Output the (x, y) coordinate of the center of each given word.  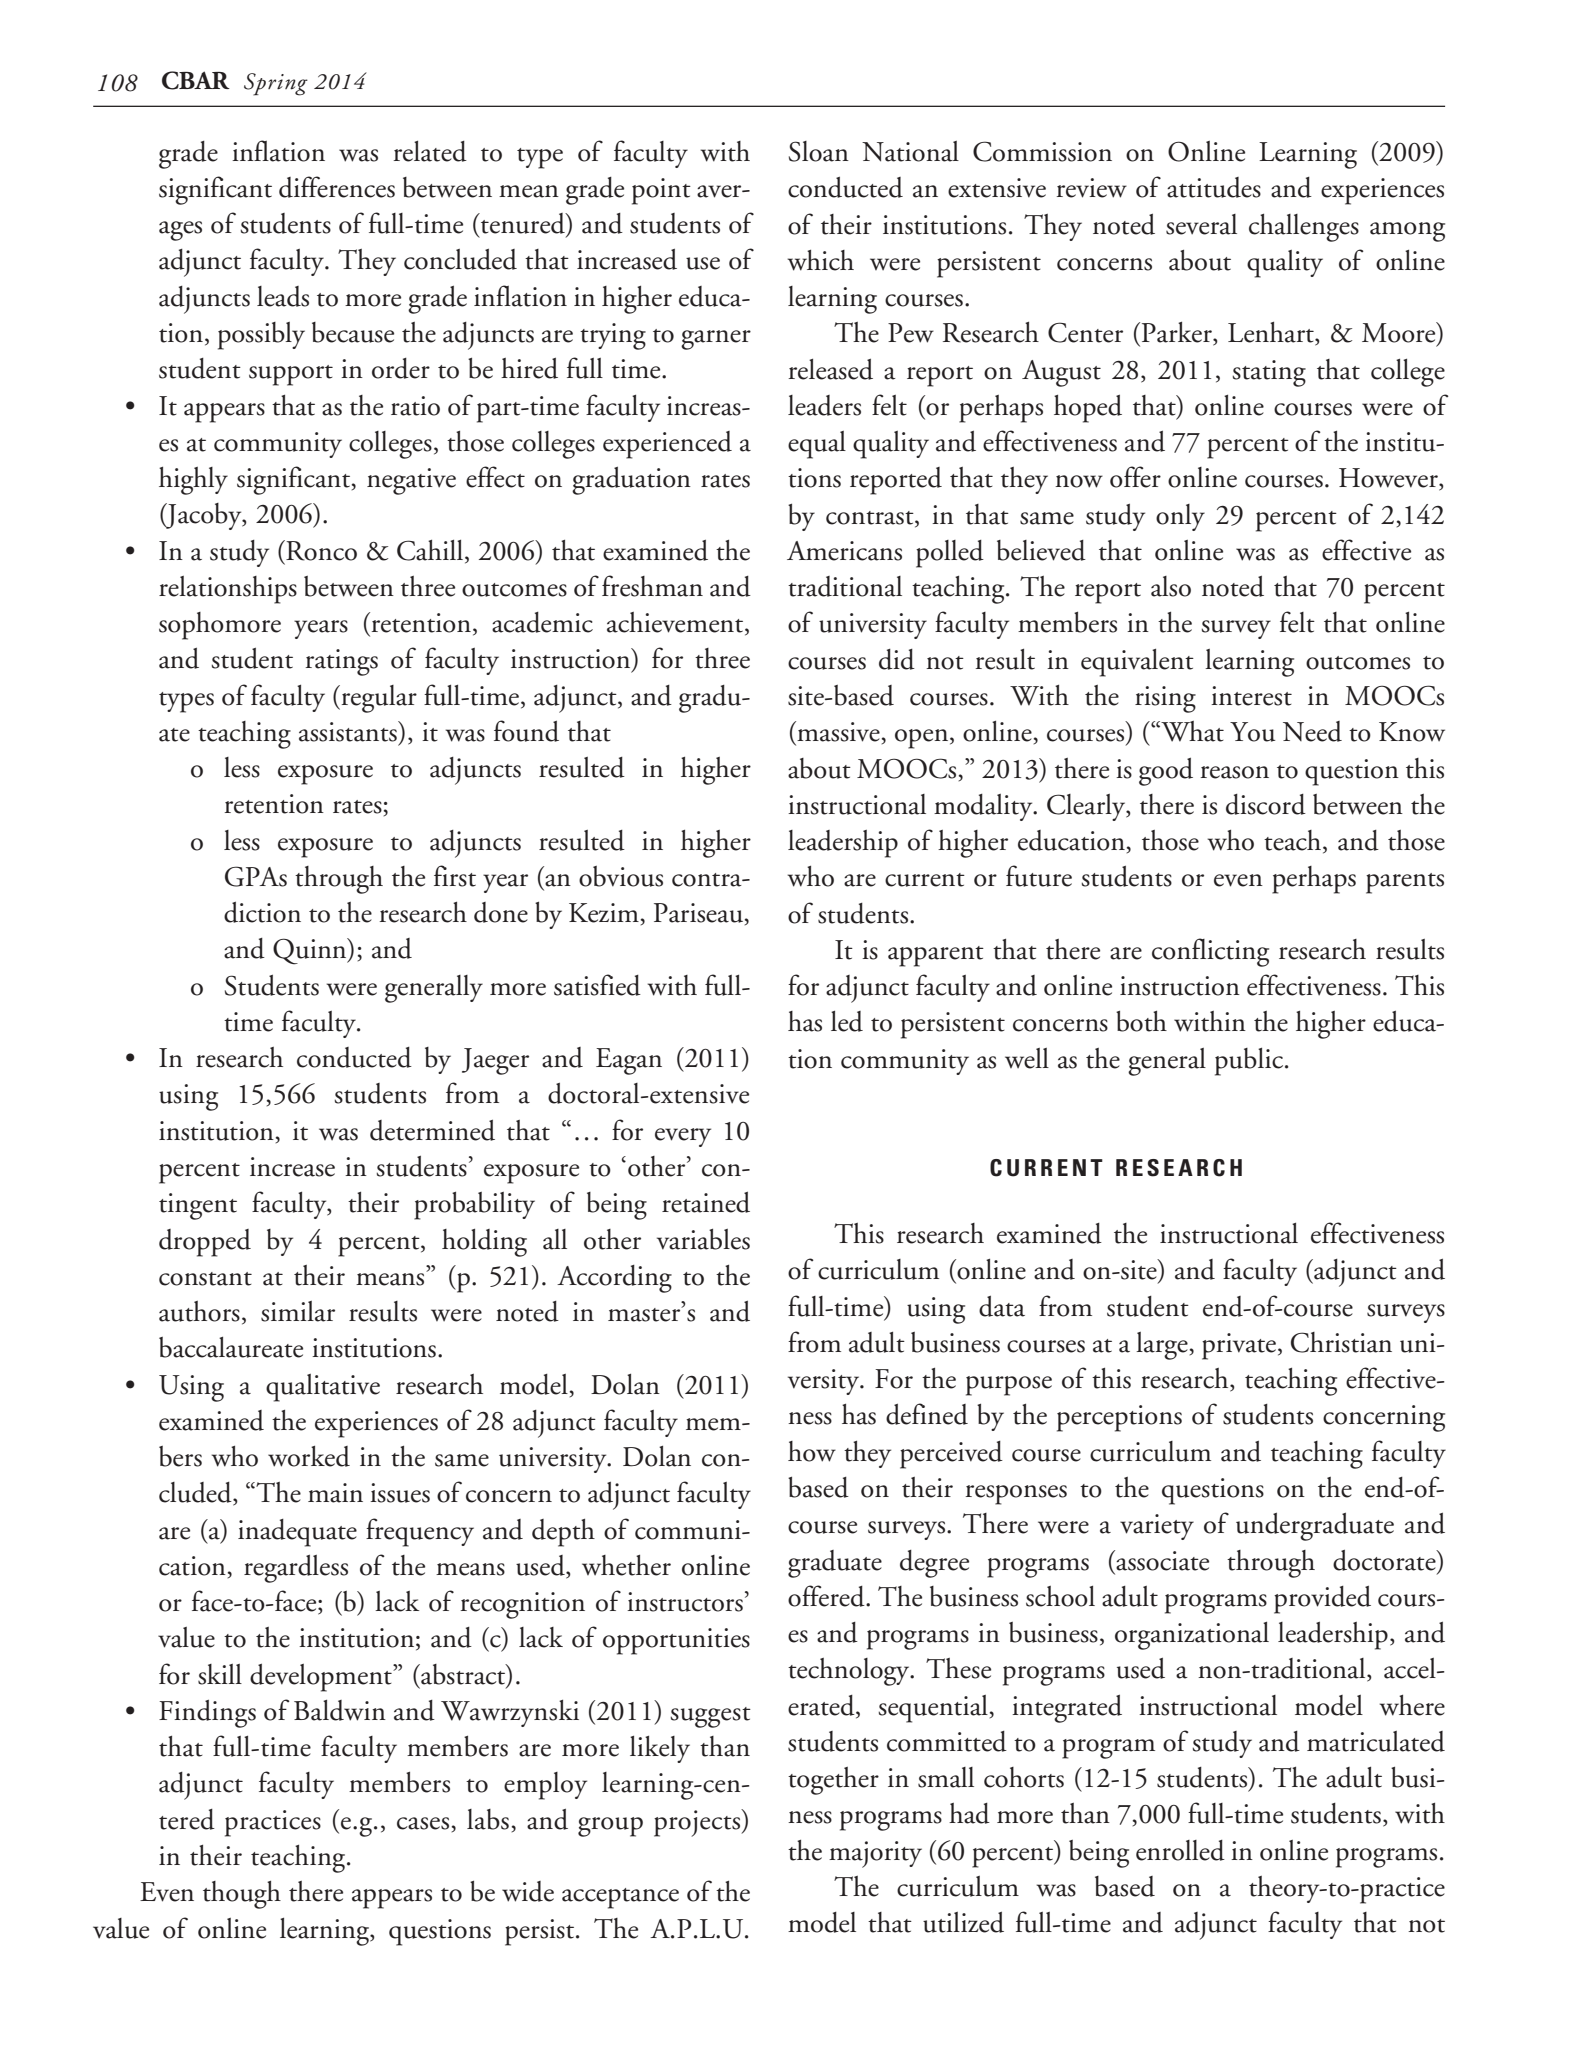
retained (706, 1202)
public (1250, 1062)
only (1180, 517)
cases (423, 1823)
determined (432, 1130)
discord (1266, 804)
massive (837, 731)
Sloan (819, 151)
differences (337, 187)
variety (1157, 1527)
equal (817, 445)
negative (411, 481)
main (335, 1493)
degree (934, 1564)
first (455, 876)
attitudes (1214, 187)
